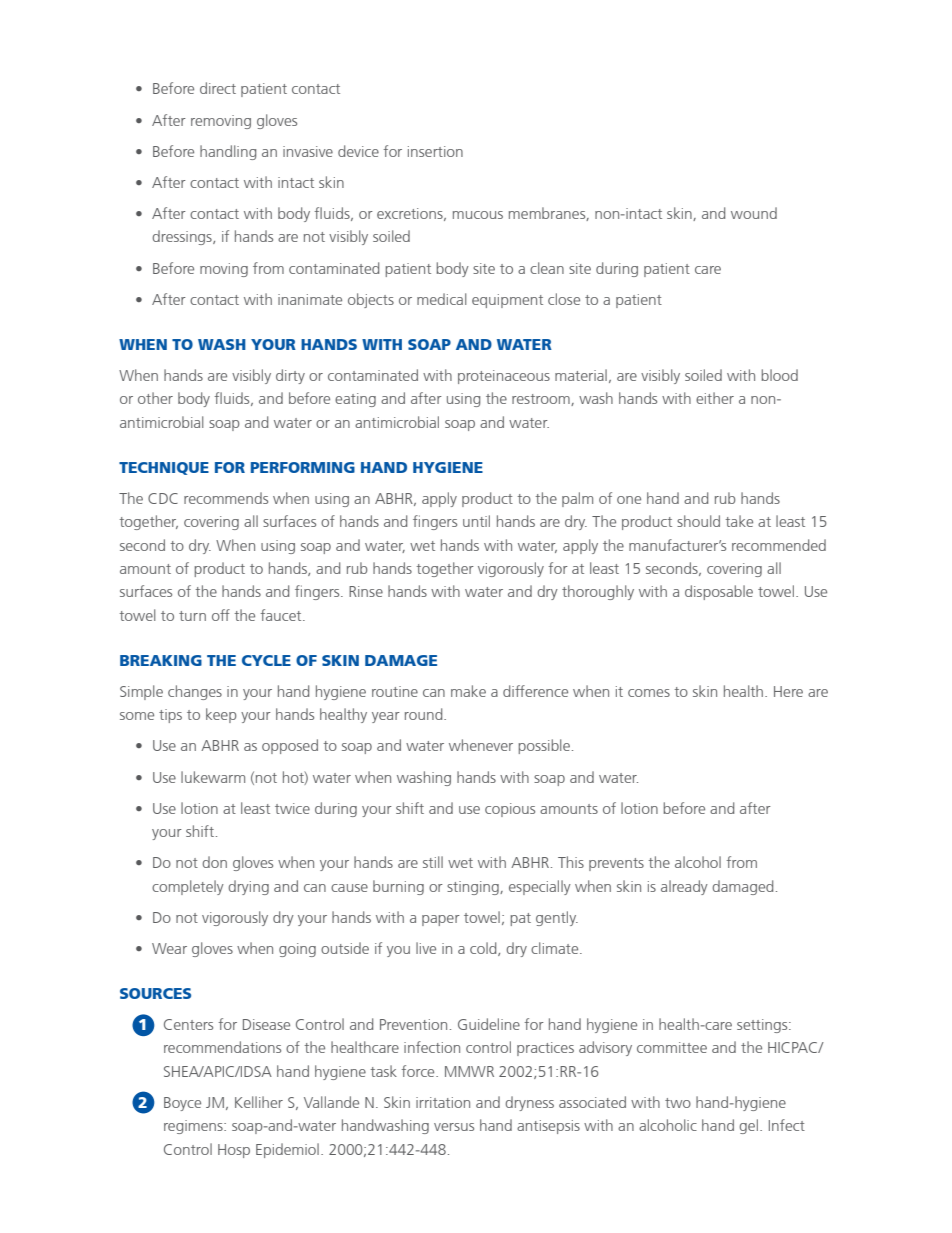 This screenshot has width=952, height=1233. Describe the element at coordinates (715, 398) in the screenshot. I see `either` at that location.
